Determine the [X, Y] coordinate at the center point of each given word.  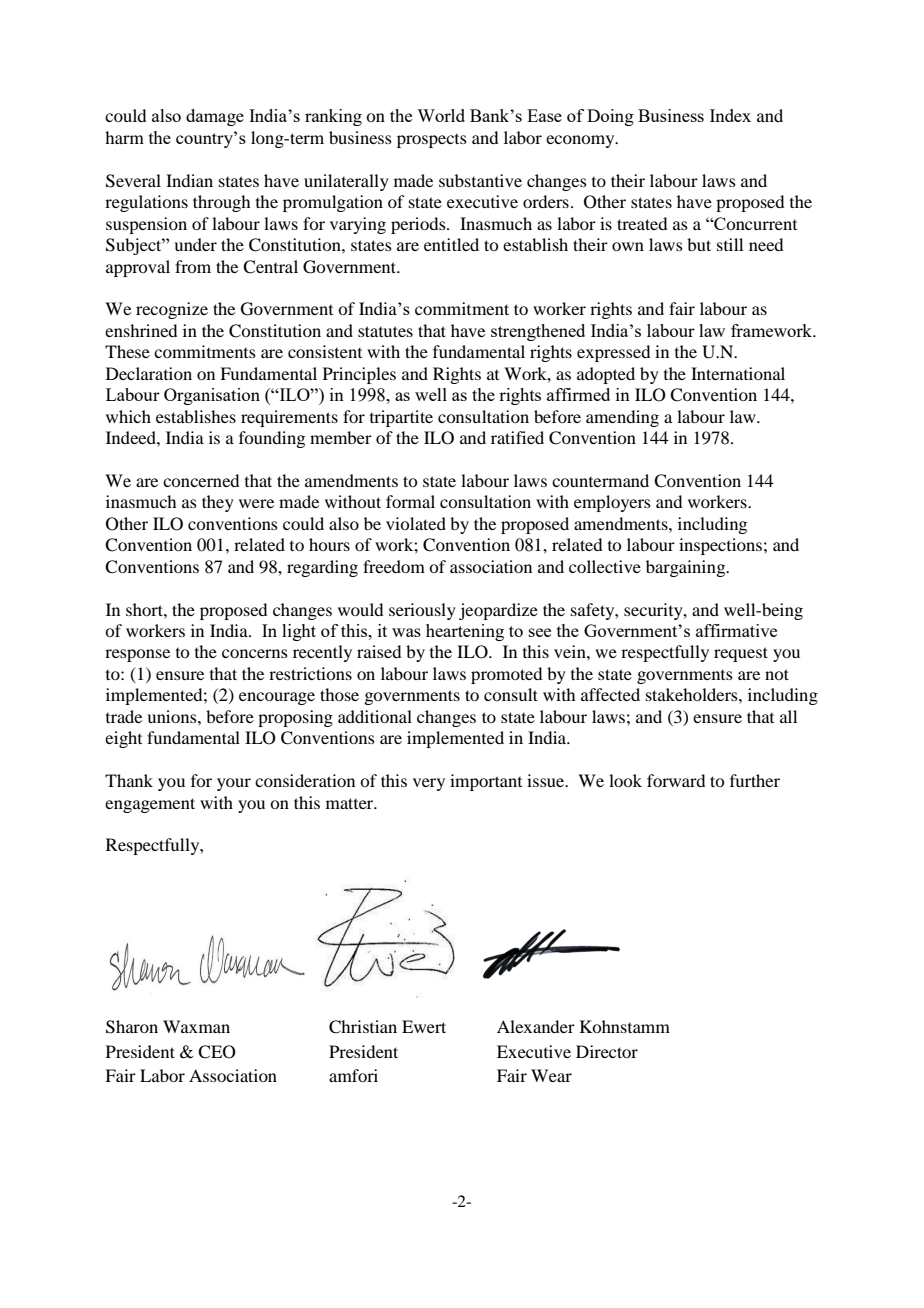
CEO [217, 1052]
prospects [432, 141]
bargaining [687, 568]
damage [215, 117]
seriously [422, 611]
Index [730, 115]
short [145, 609]
